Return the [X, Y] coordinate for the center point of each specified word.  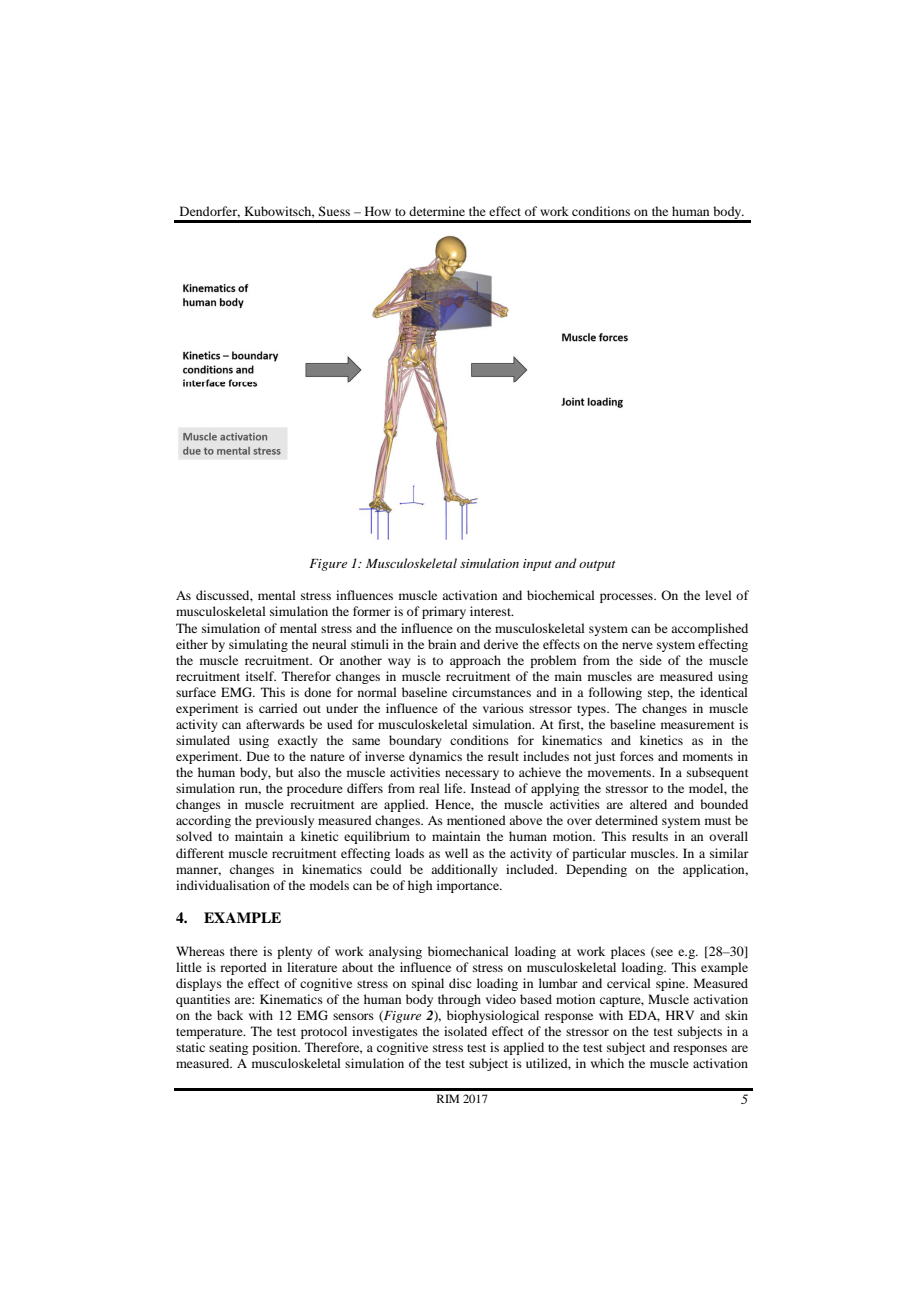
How [378, 211]
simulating [258, 645]
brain [442, 644]
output [597, 565]
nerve [637, 645]
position [276, 1048]
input [537, 565]
